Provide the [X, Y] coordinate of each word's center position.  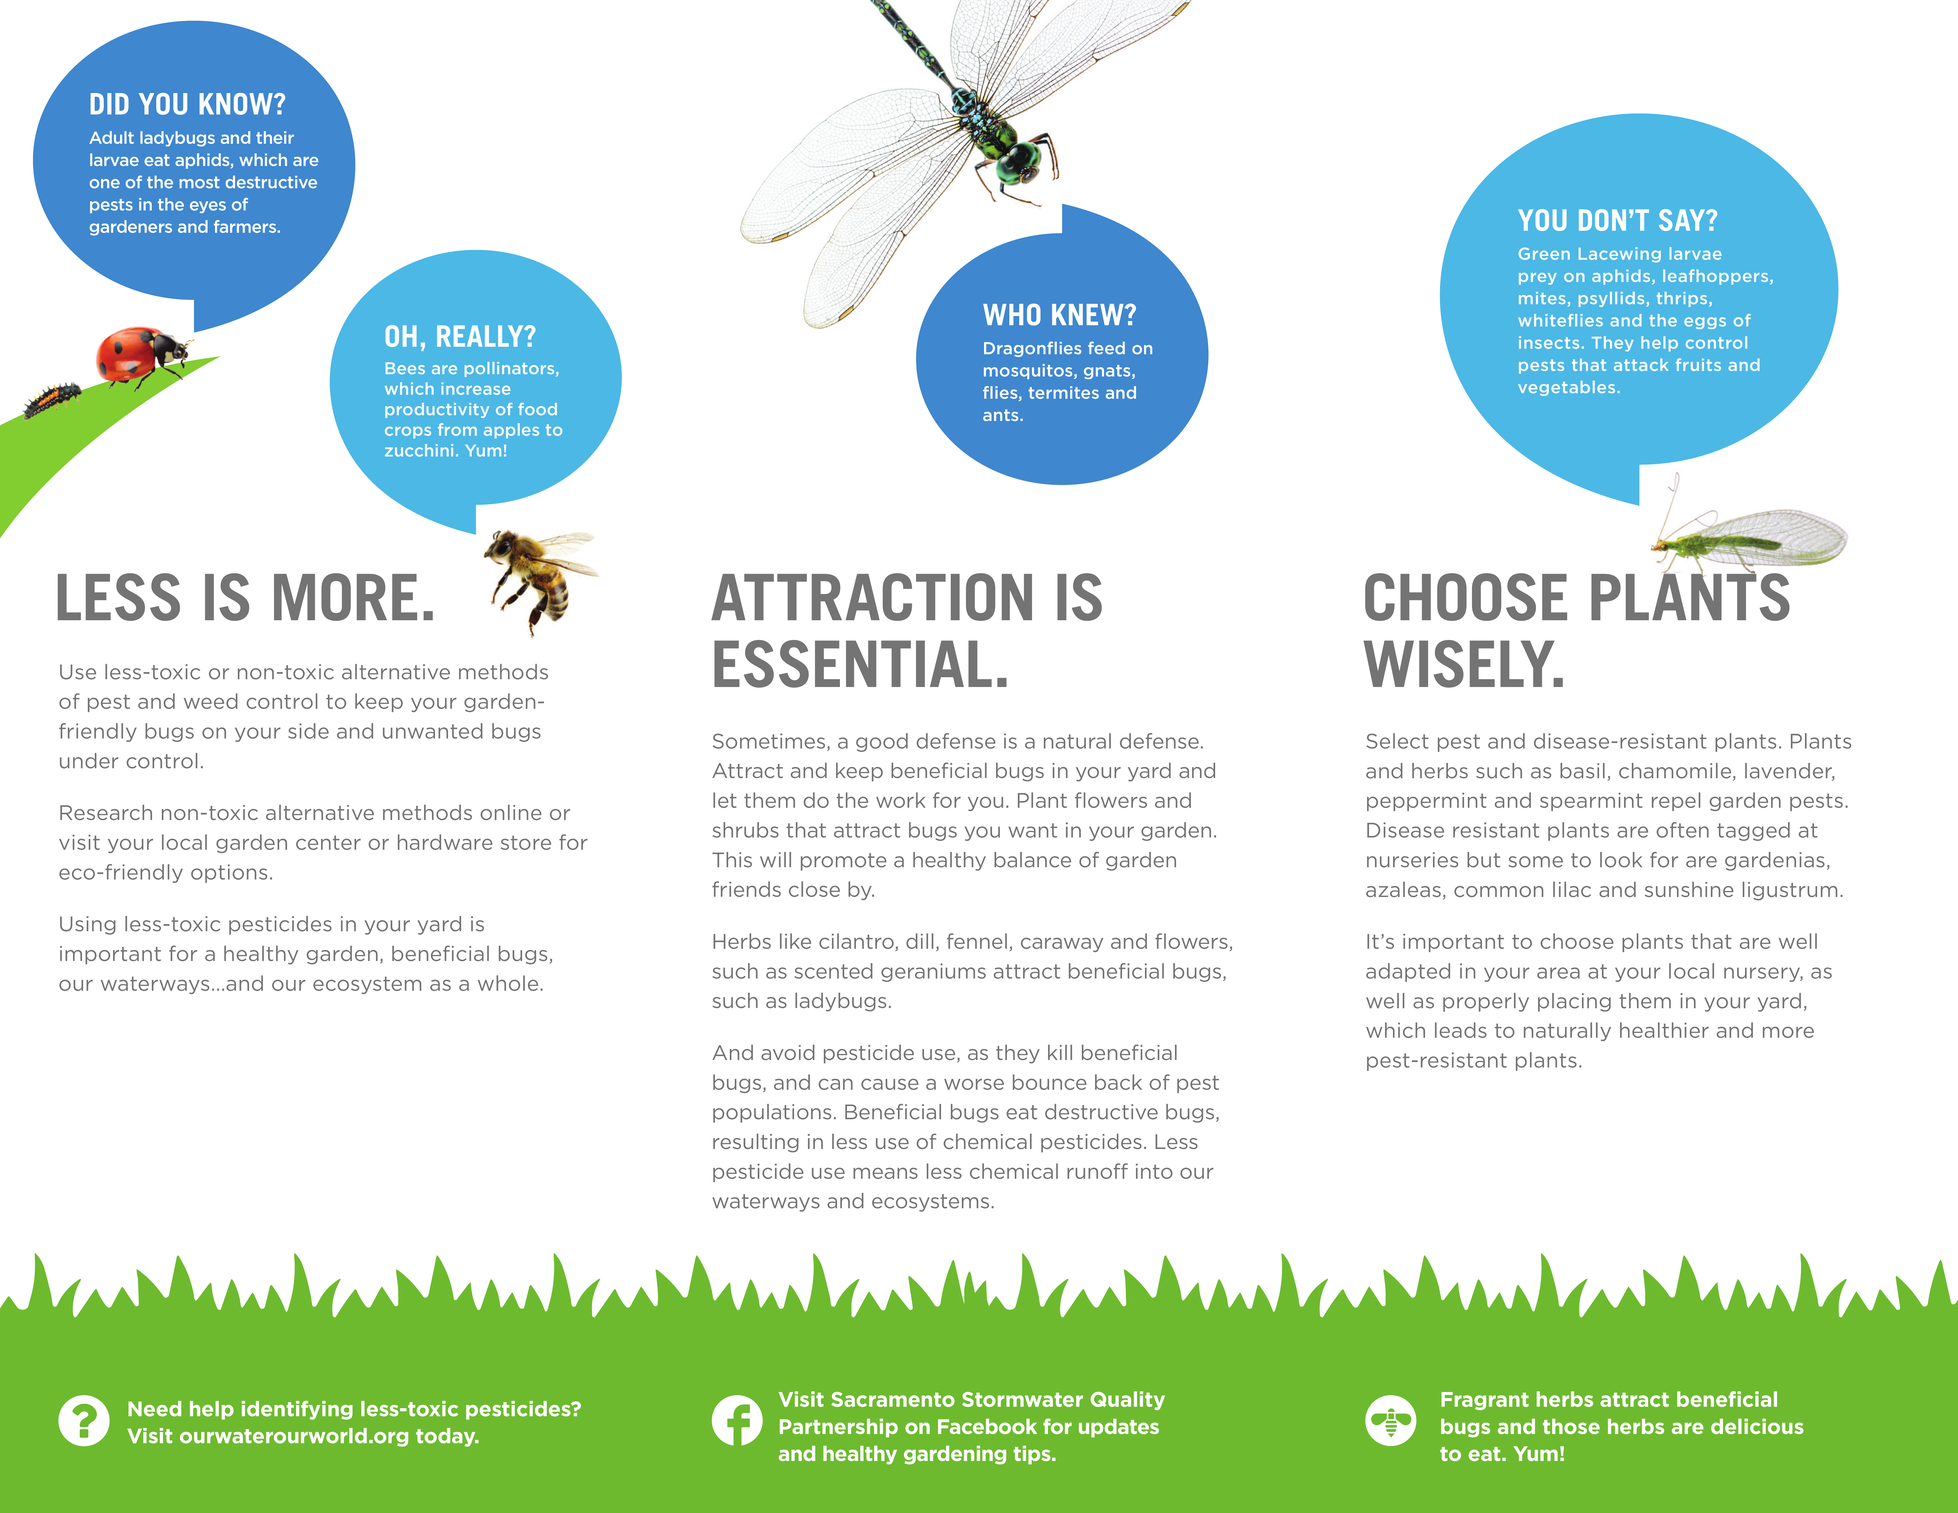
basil [1582, 771]
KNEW [1089, 314]
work [900, 800]
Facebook [987, 1426]
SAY [1683, 220]
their [275, 137]
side [308, 731]
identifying [297, 1410]
